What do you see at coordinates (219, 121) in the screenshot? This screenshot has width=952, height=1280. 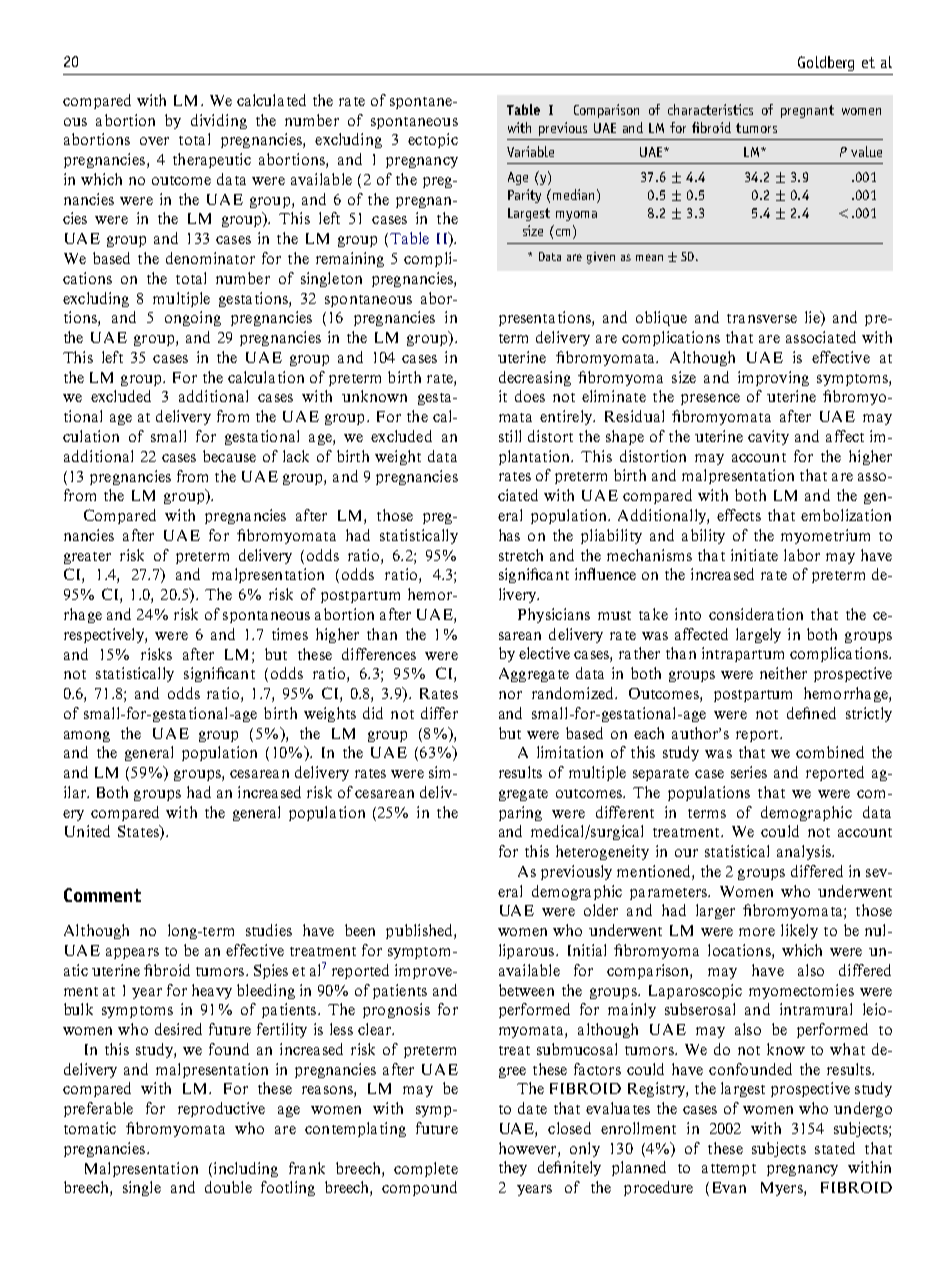 I see `dividing` at bounding box center [219, 121].
